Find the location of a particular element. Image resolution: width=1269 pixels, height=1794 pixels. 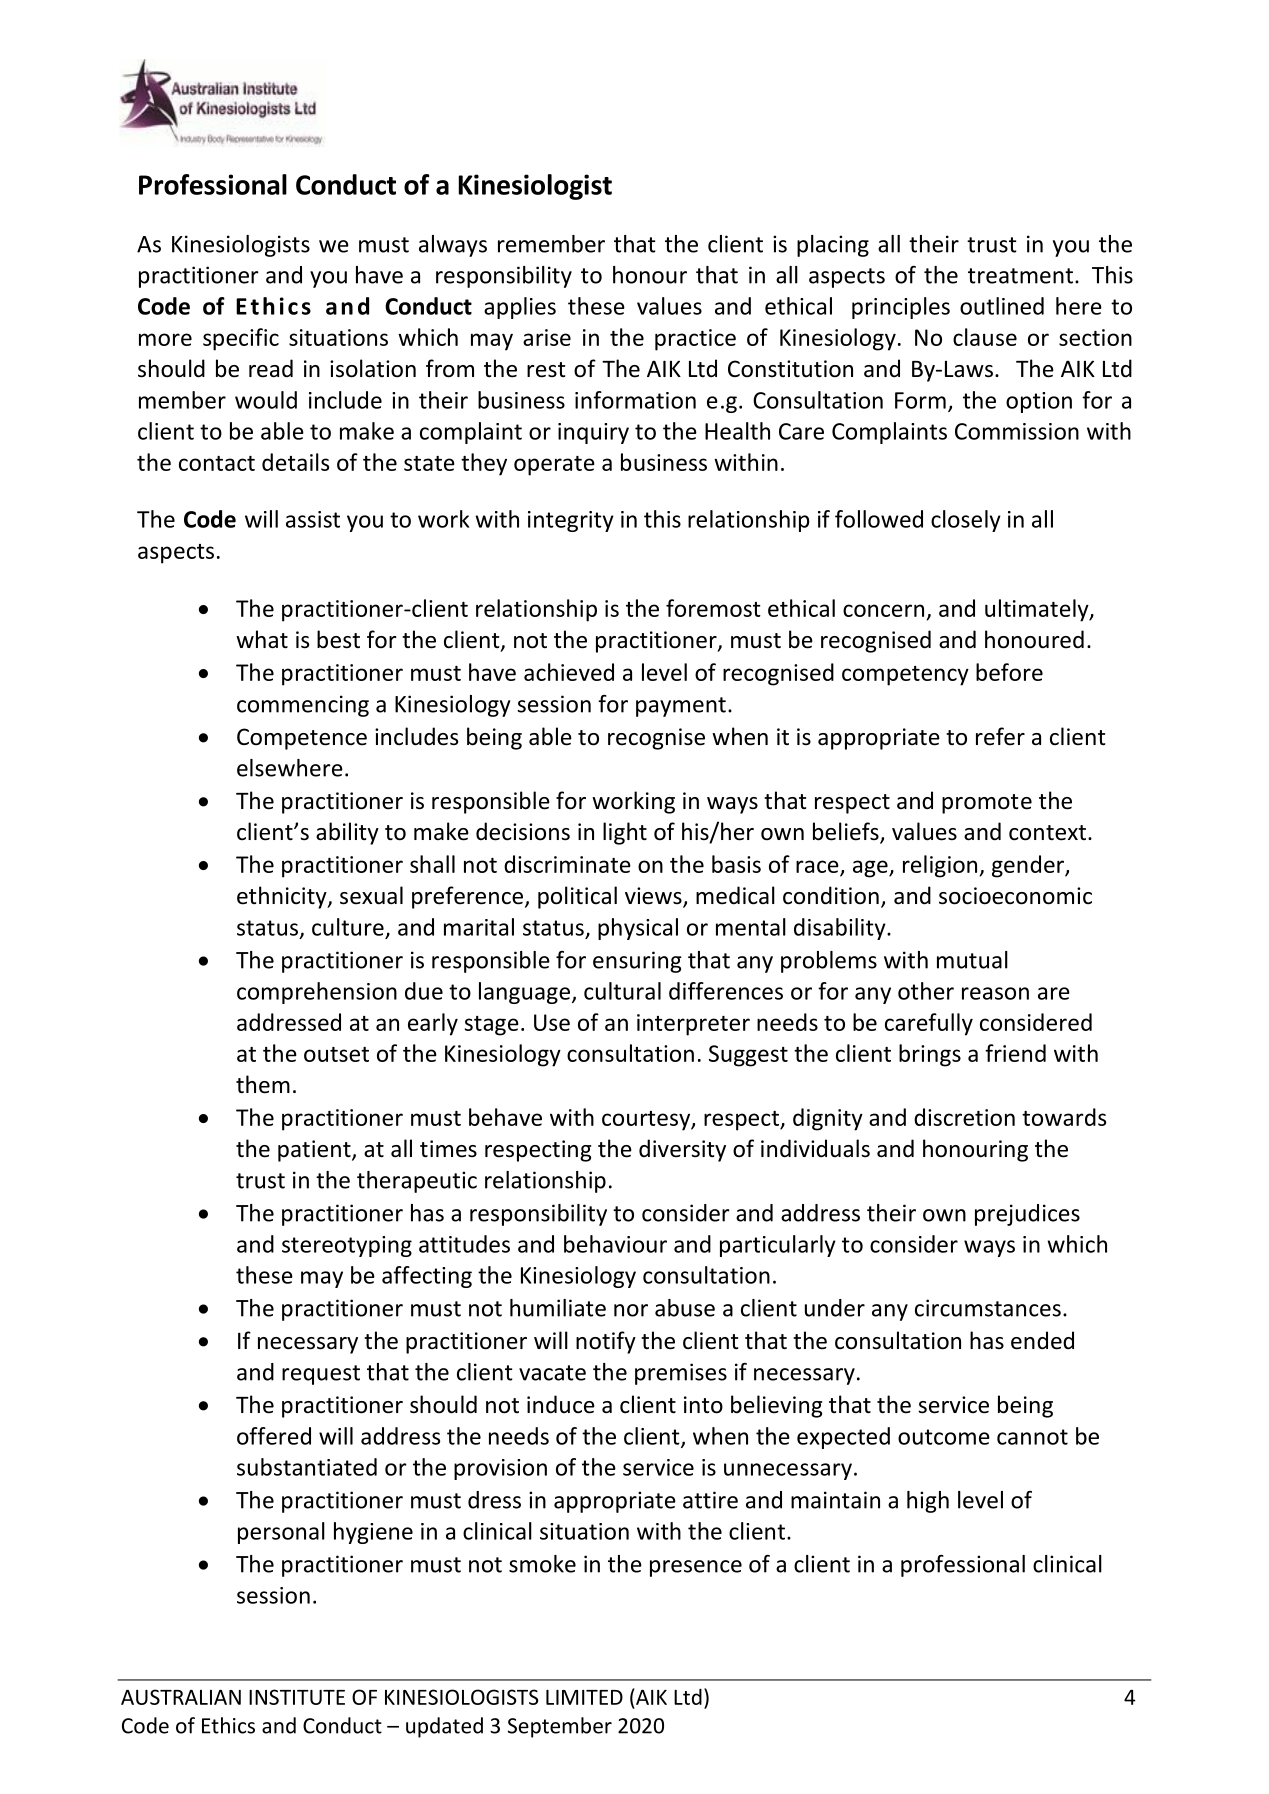

specific is located at coordinates (241, 339).
